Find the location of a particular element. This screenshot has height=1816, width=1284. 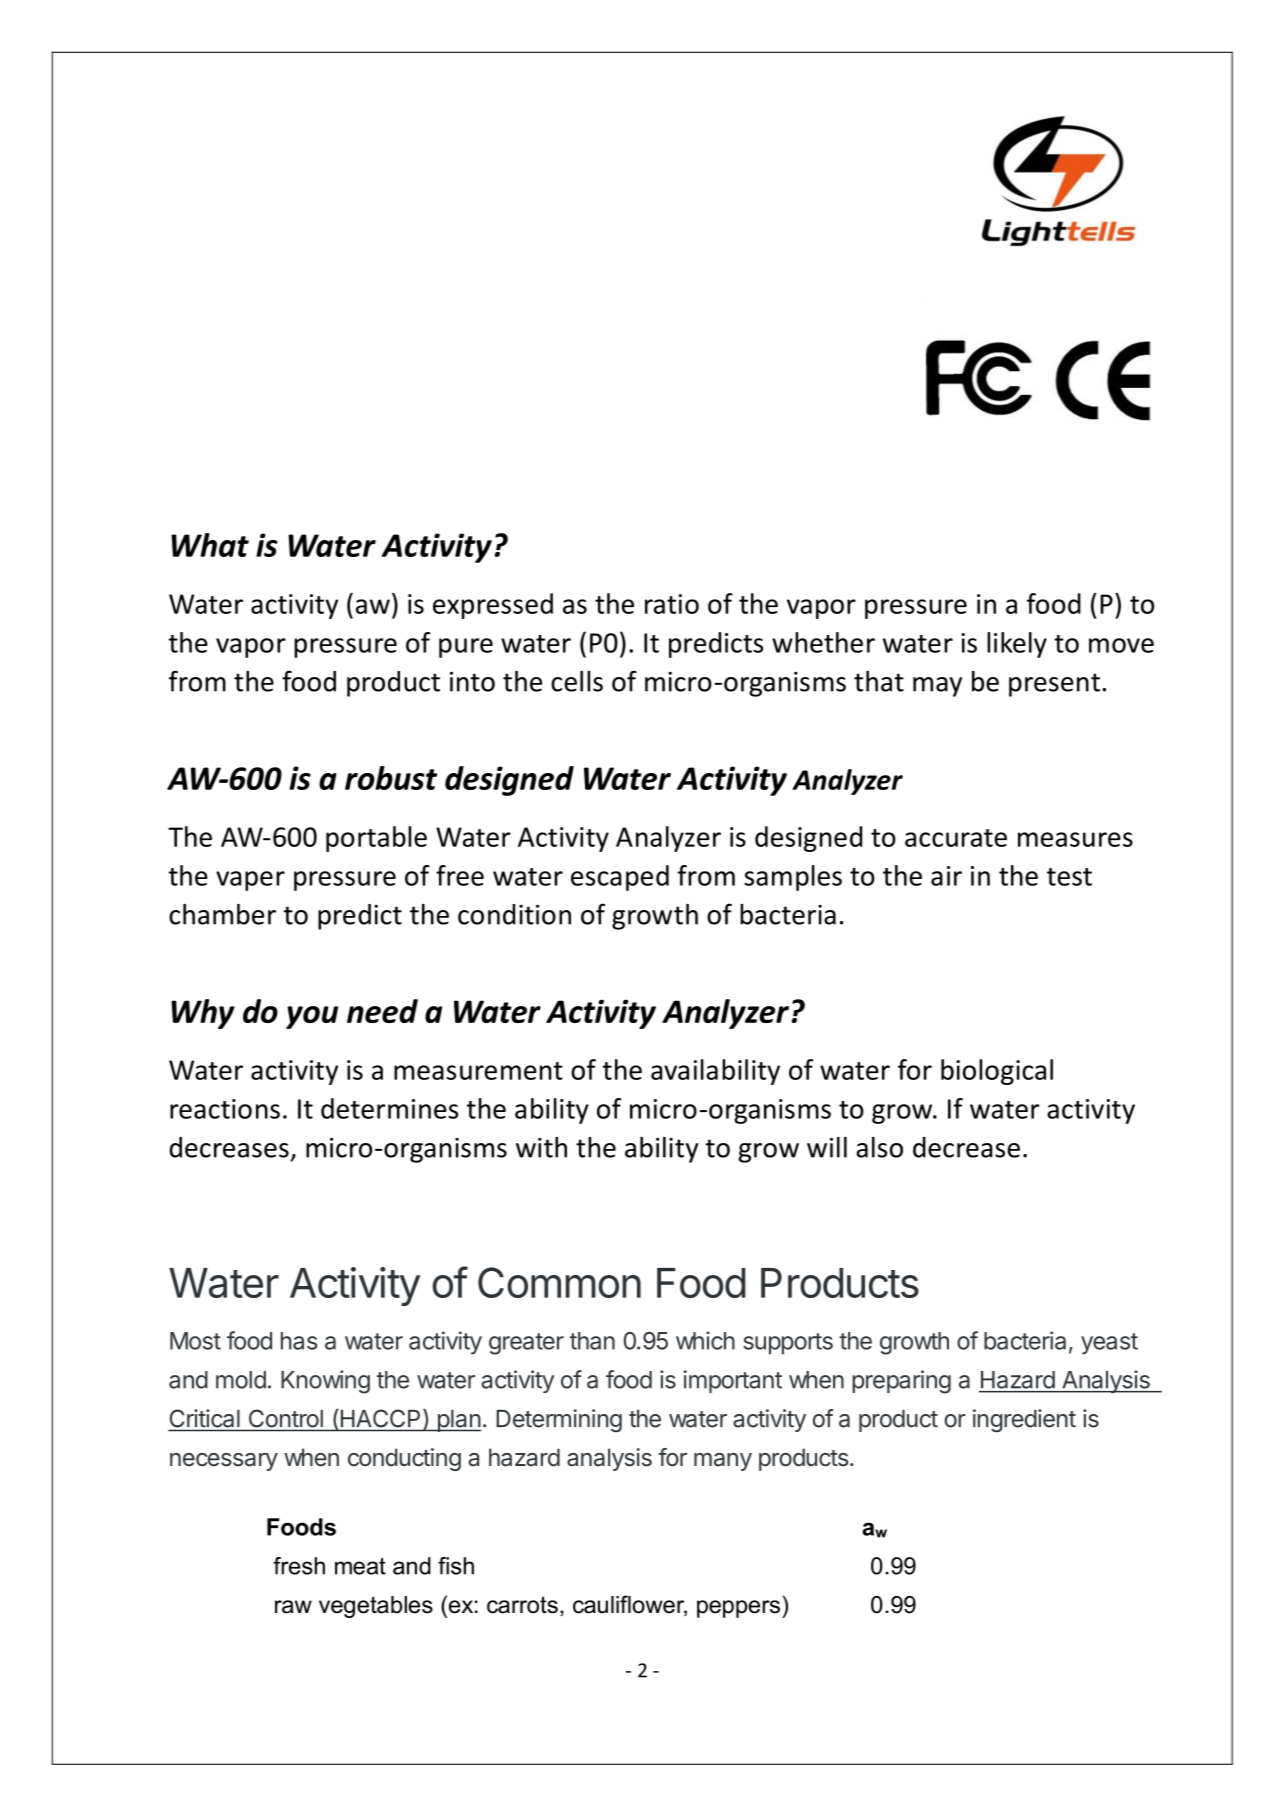

ratio is located at coordinates (672, 604).
